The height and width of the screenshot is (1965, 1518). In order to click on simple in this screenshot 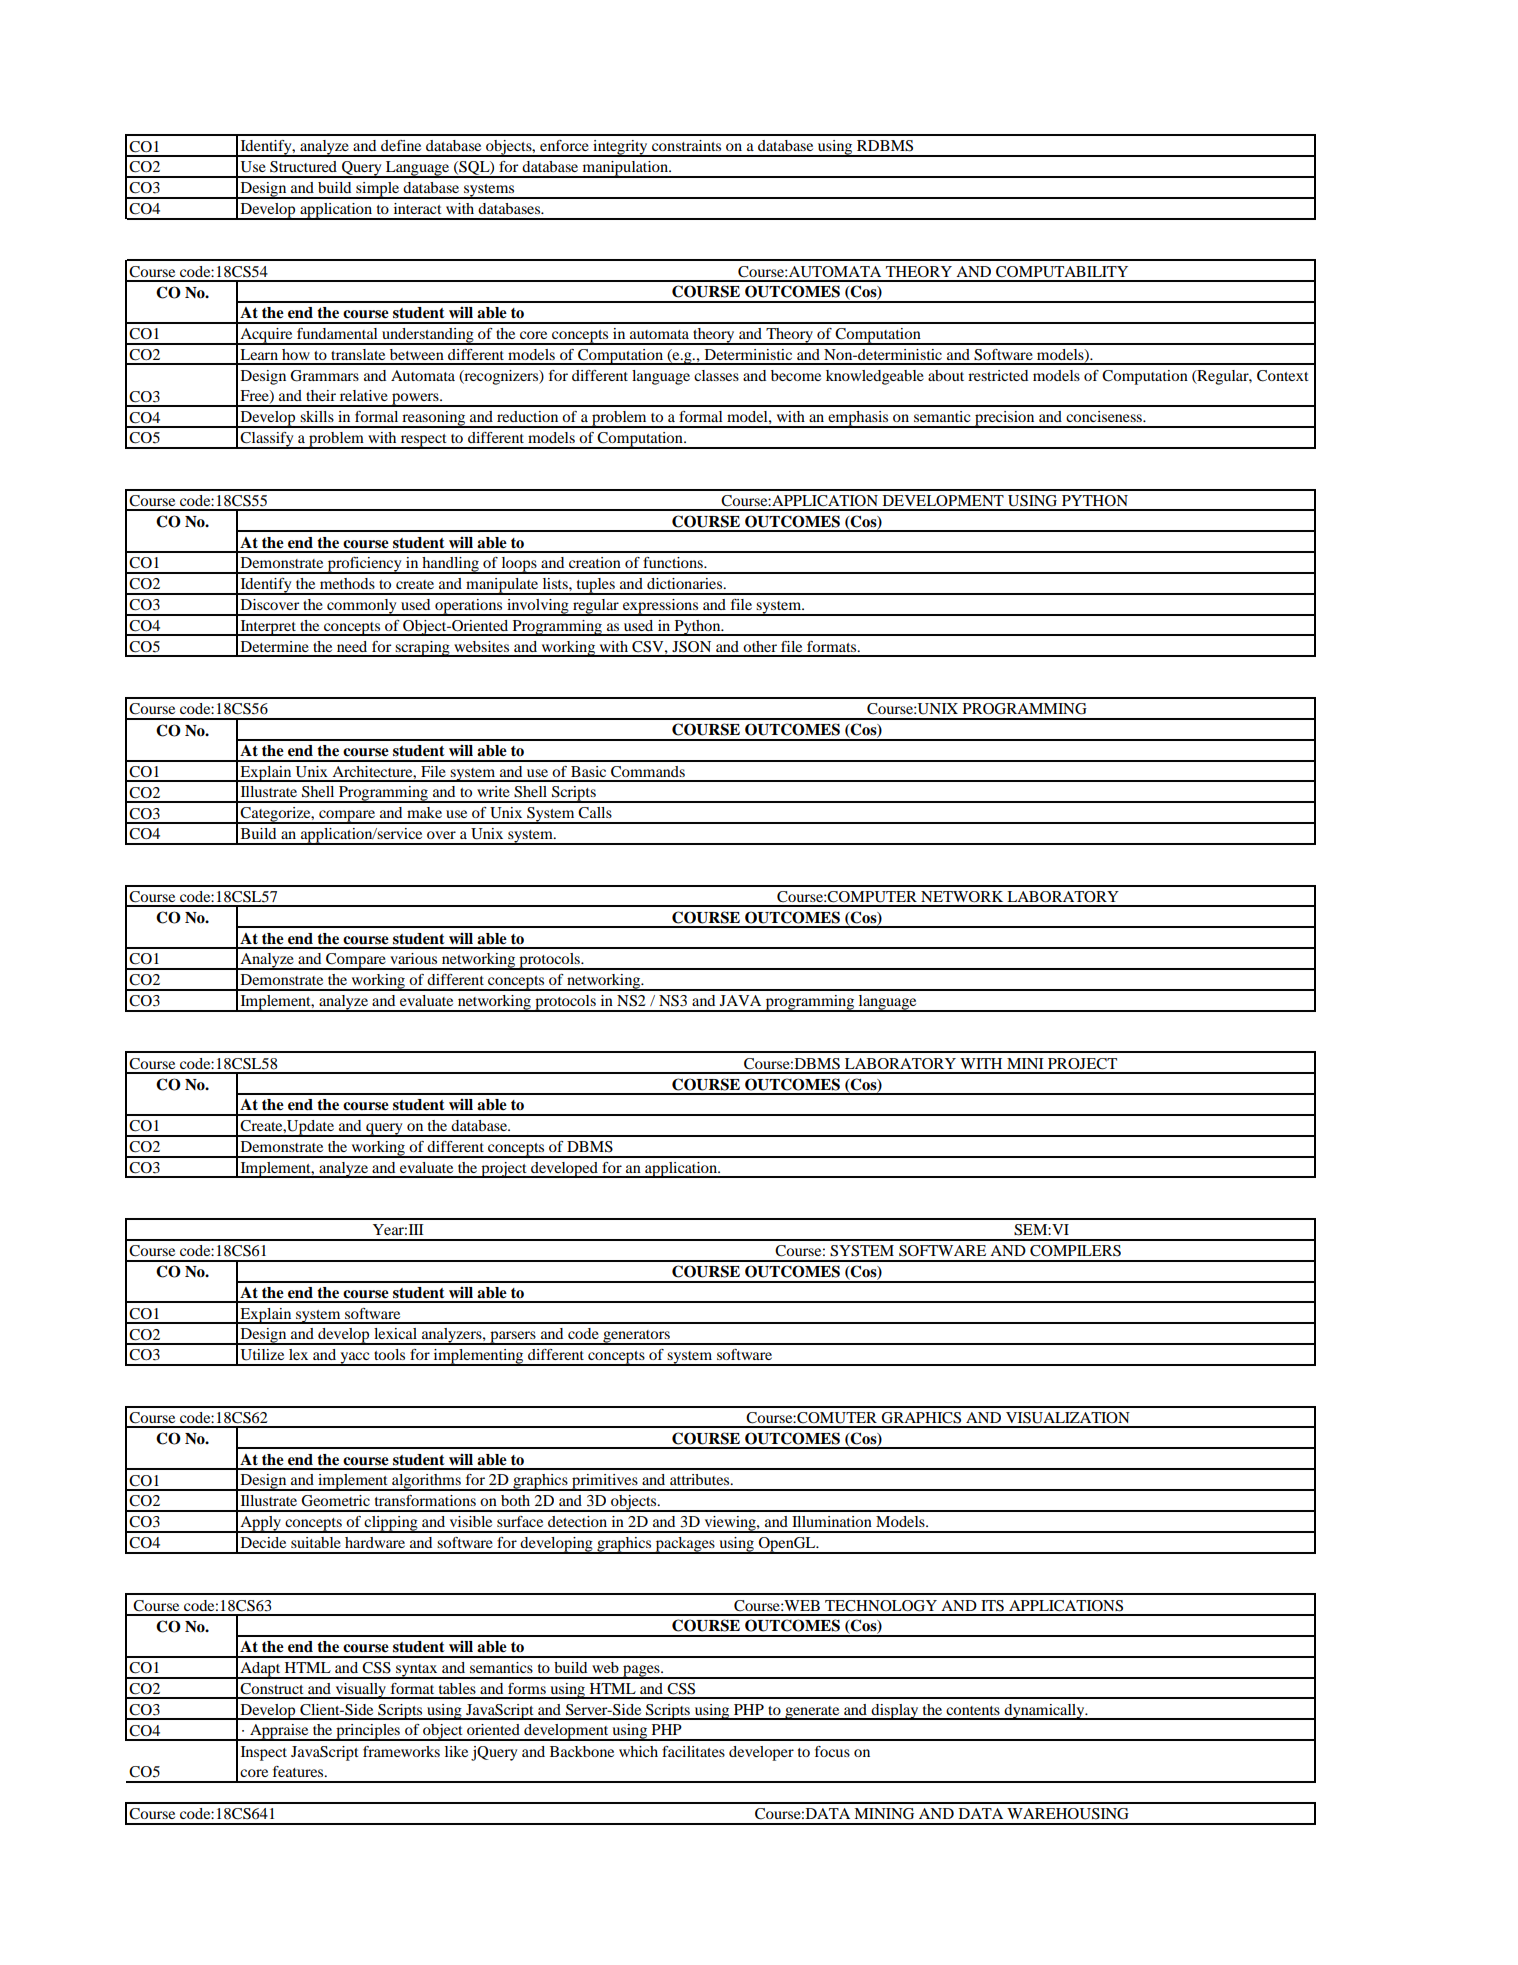, I will do `click(378, 190)`.
